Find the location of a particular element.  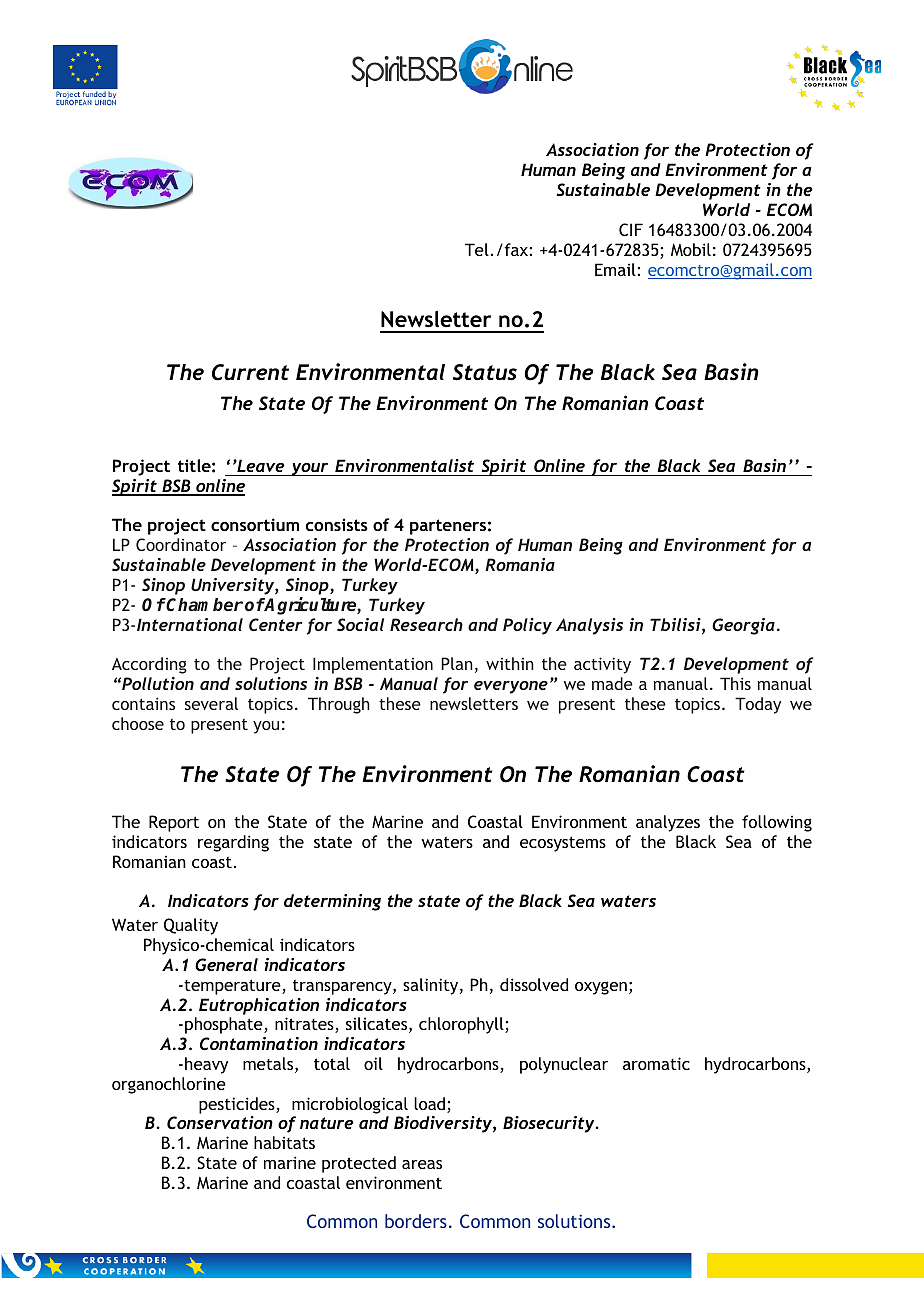

ecosystems is located at coordinates (563, 844).
